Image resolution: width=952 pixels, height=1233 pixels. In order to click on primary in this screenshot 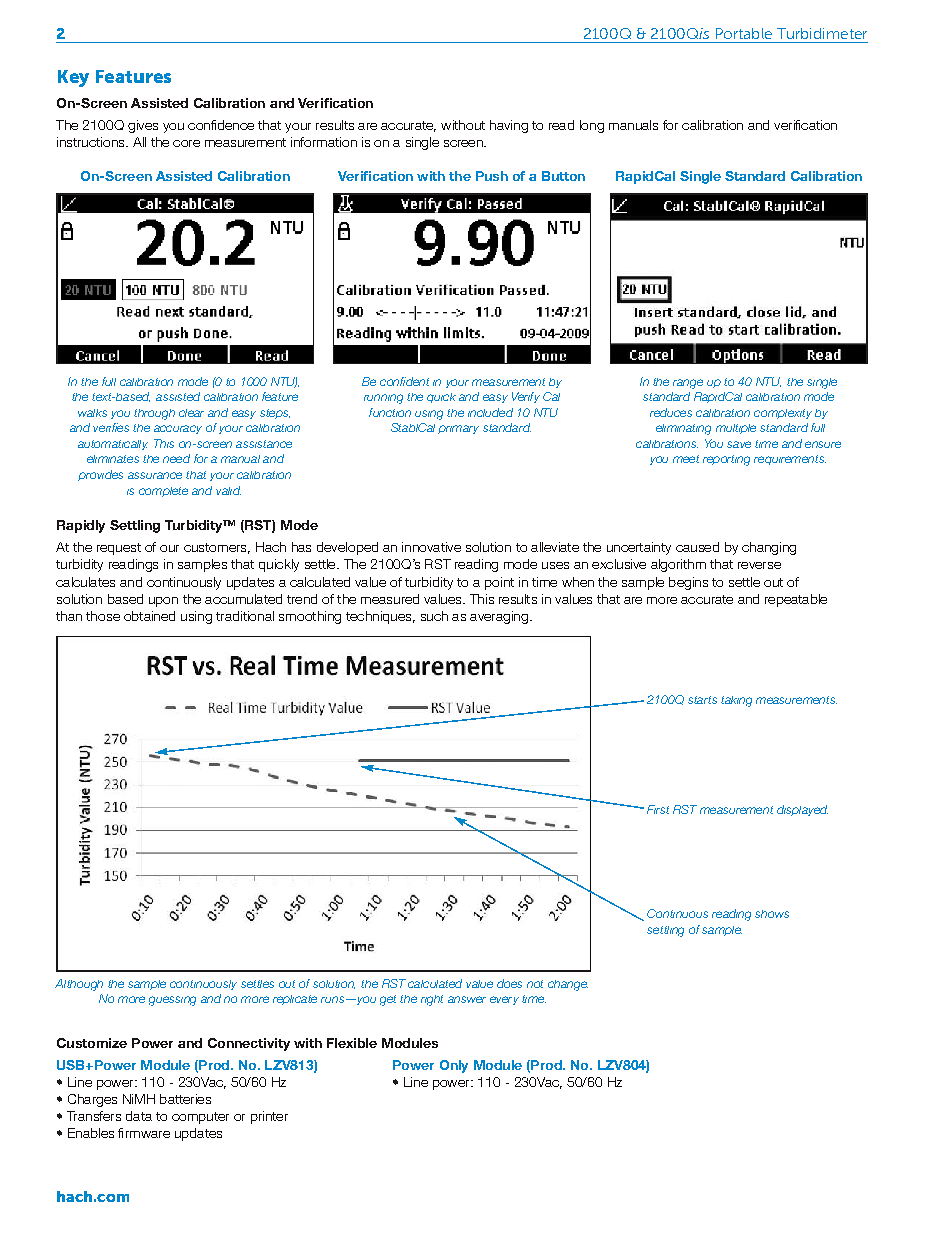, I will do `click(458, 429)`.
